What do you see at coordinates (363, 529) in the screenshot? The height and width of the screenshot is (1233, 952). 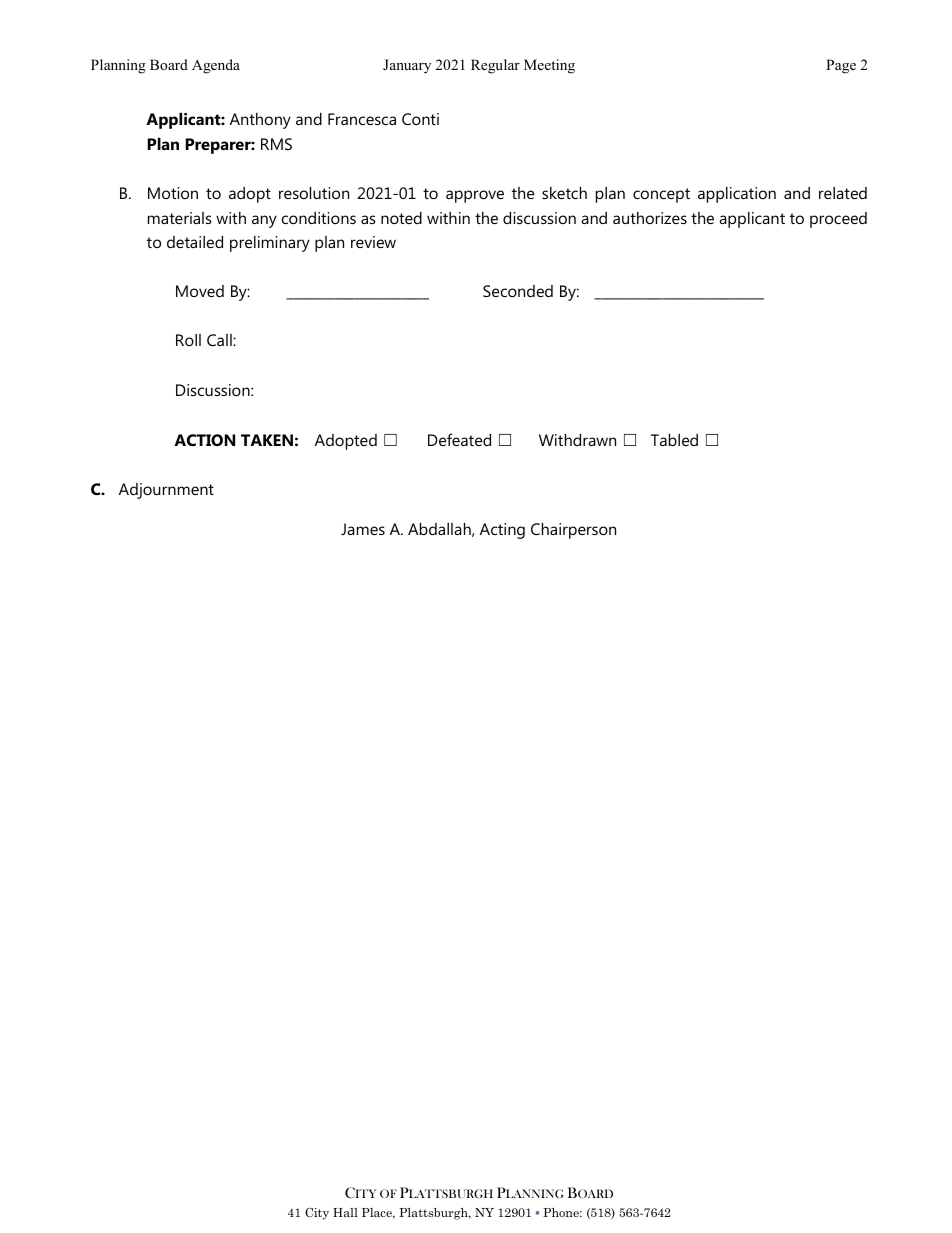 I see `James` at bounding box center [363, 529].
